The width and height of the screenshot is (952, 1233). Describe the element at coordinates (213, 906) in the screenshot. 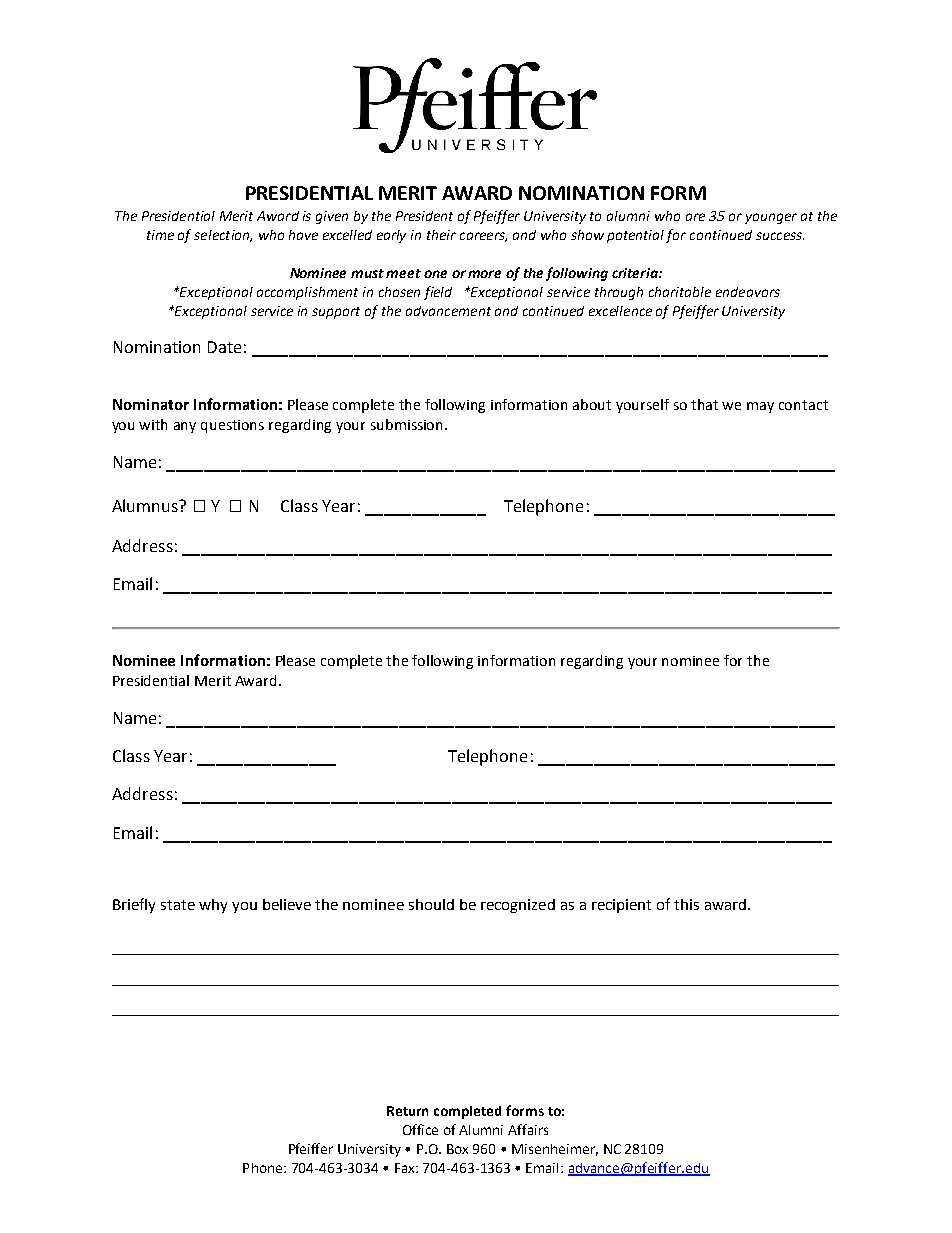

I see `why` at that location.
